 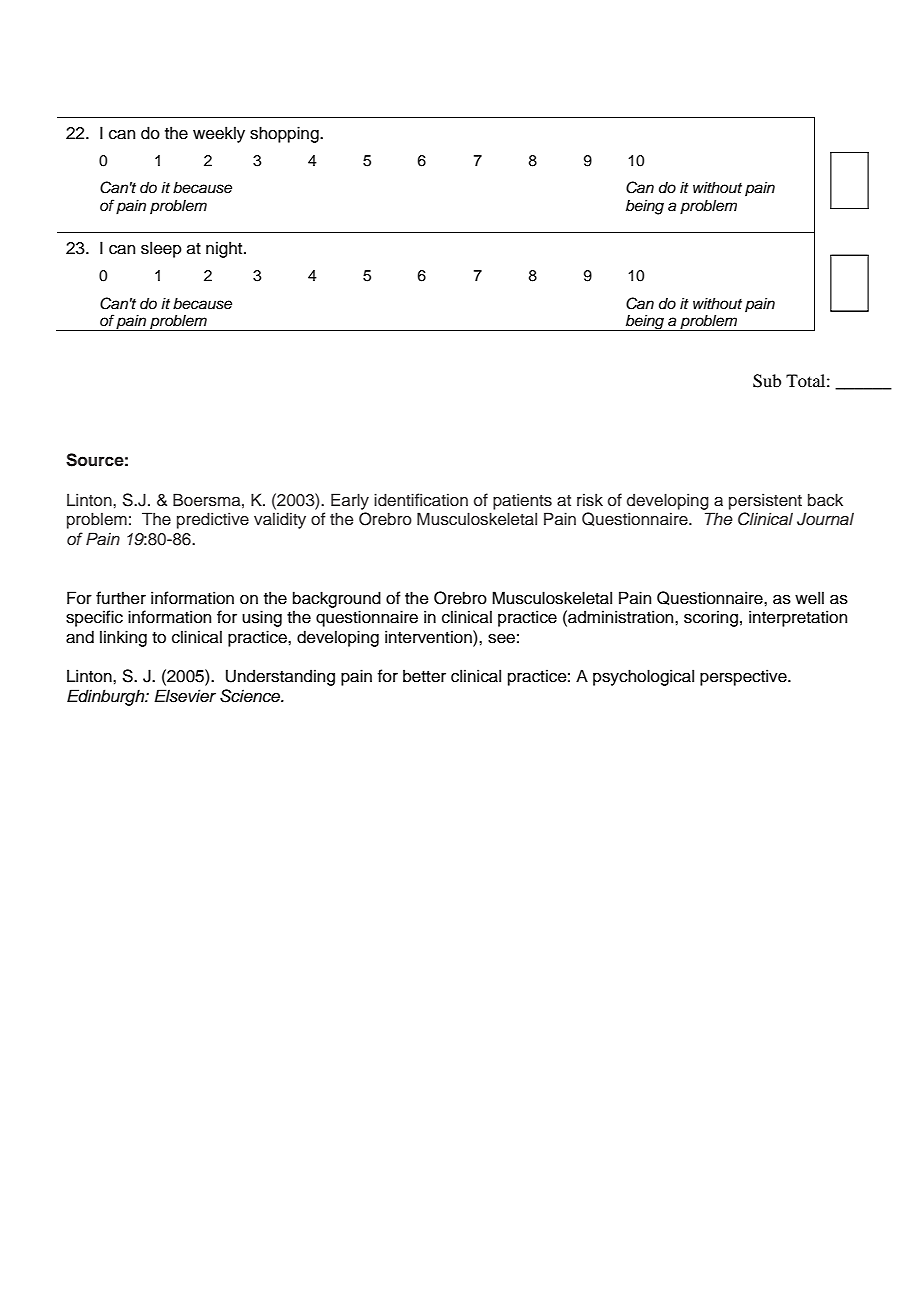 What do you see at coordinates (765, 501) in the image?
I see `persistent` at bounding box center [765, 501].
